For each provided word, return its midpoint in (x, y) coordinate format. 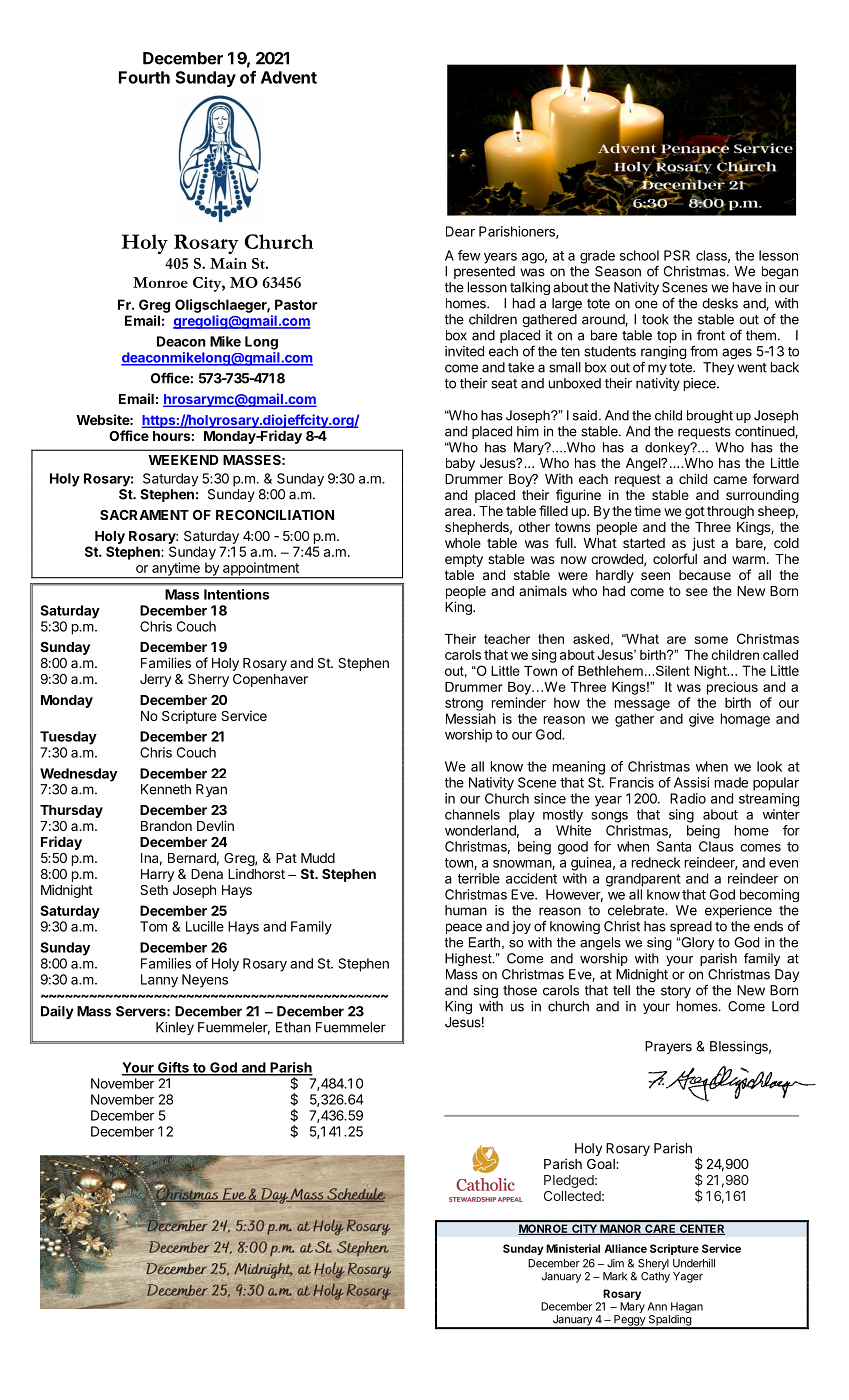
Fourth (144, 77)
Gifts (173, 1068)
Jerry (155, 680)
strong (464, 704)
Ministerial (573, 1248)
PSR (677, 255)
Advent (289, 77)
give (701, 720)
